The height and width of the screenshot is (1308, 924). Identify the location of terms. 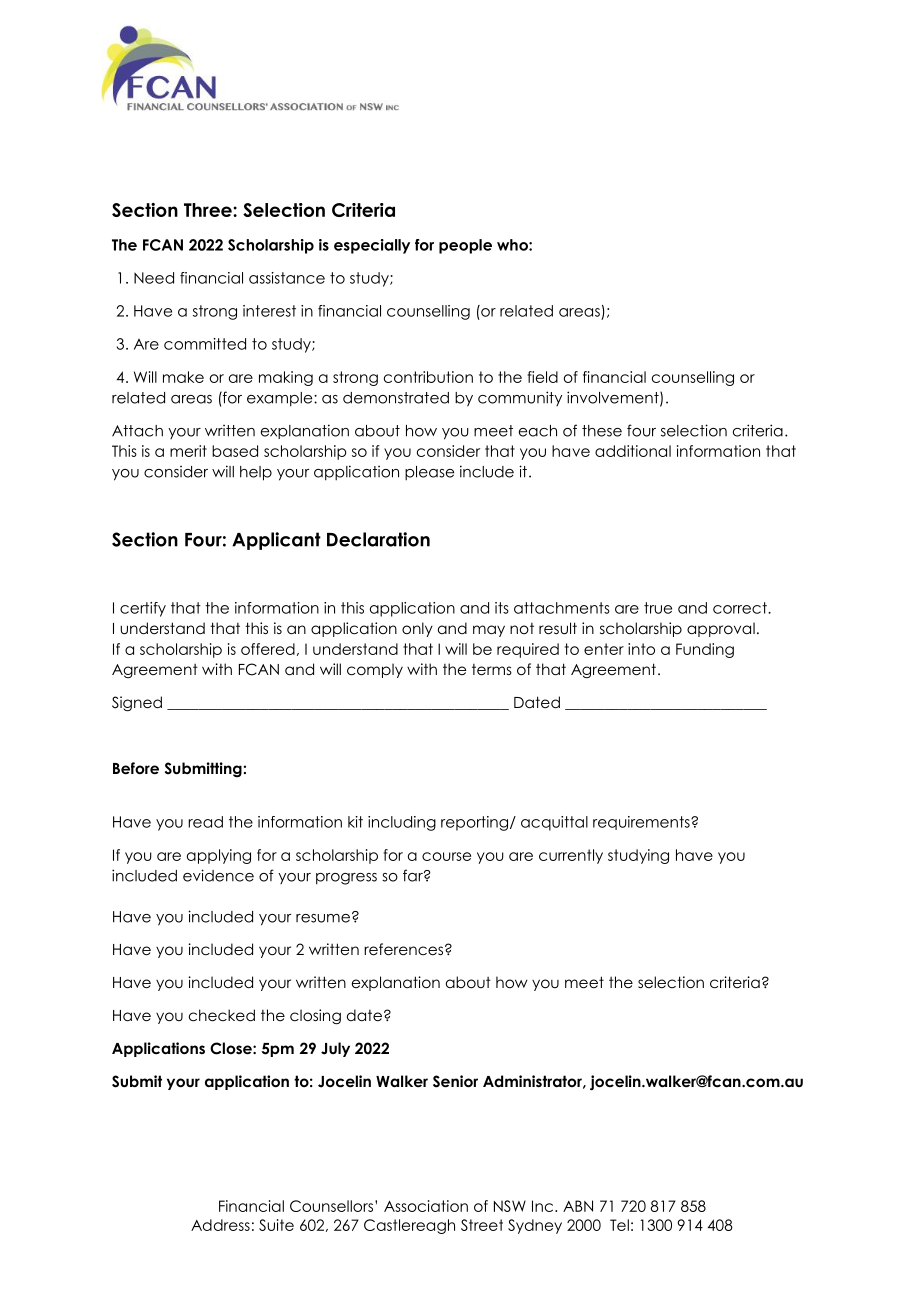
(492, 670).
